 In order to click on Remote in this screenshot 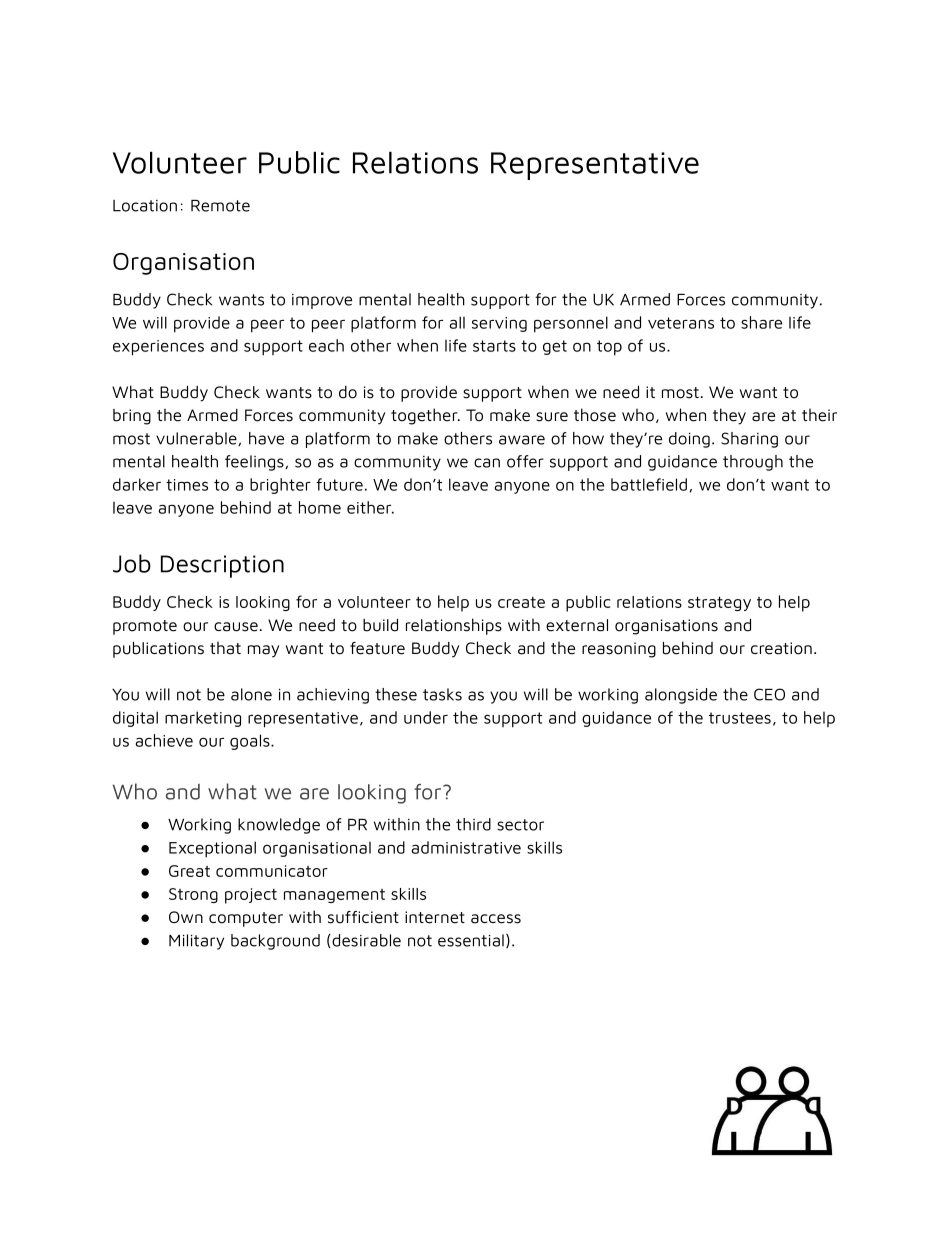, I will do `click(220, 206)`.
